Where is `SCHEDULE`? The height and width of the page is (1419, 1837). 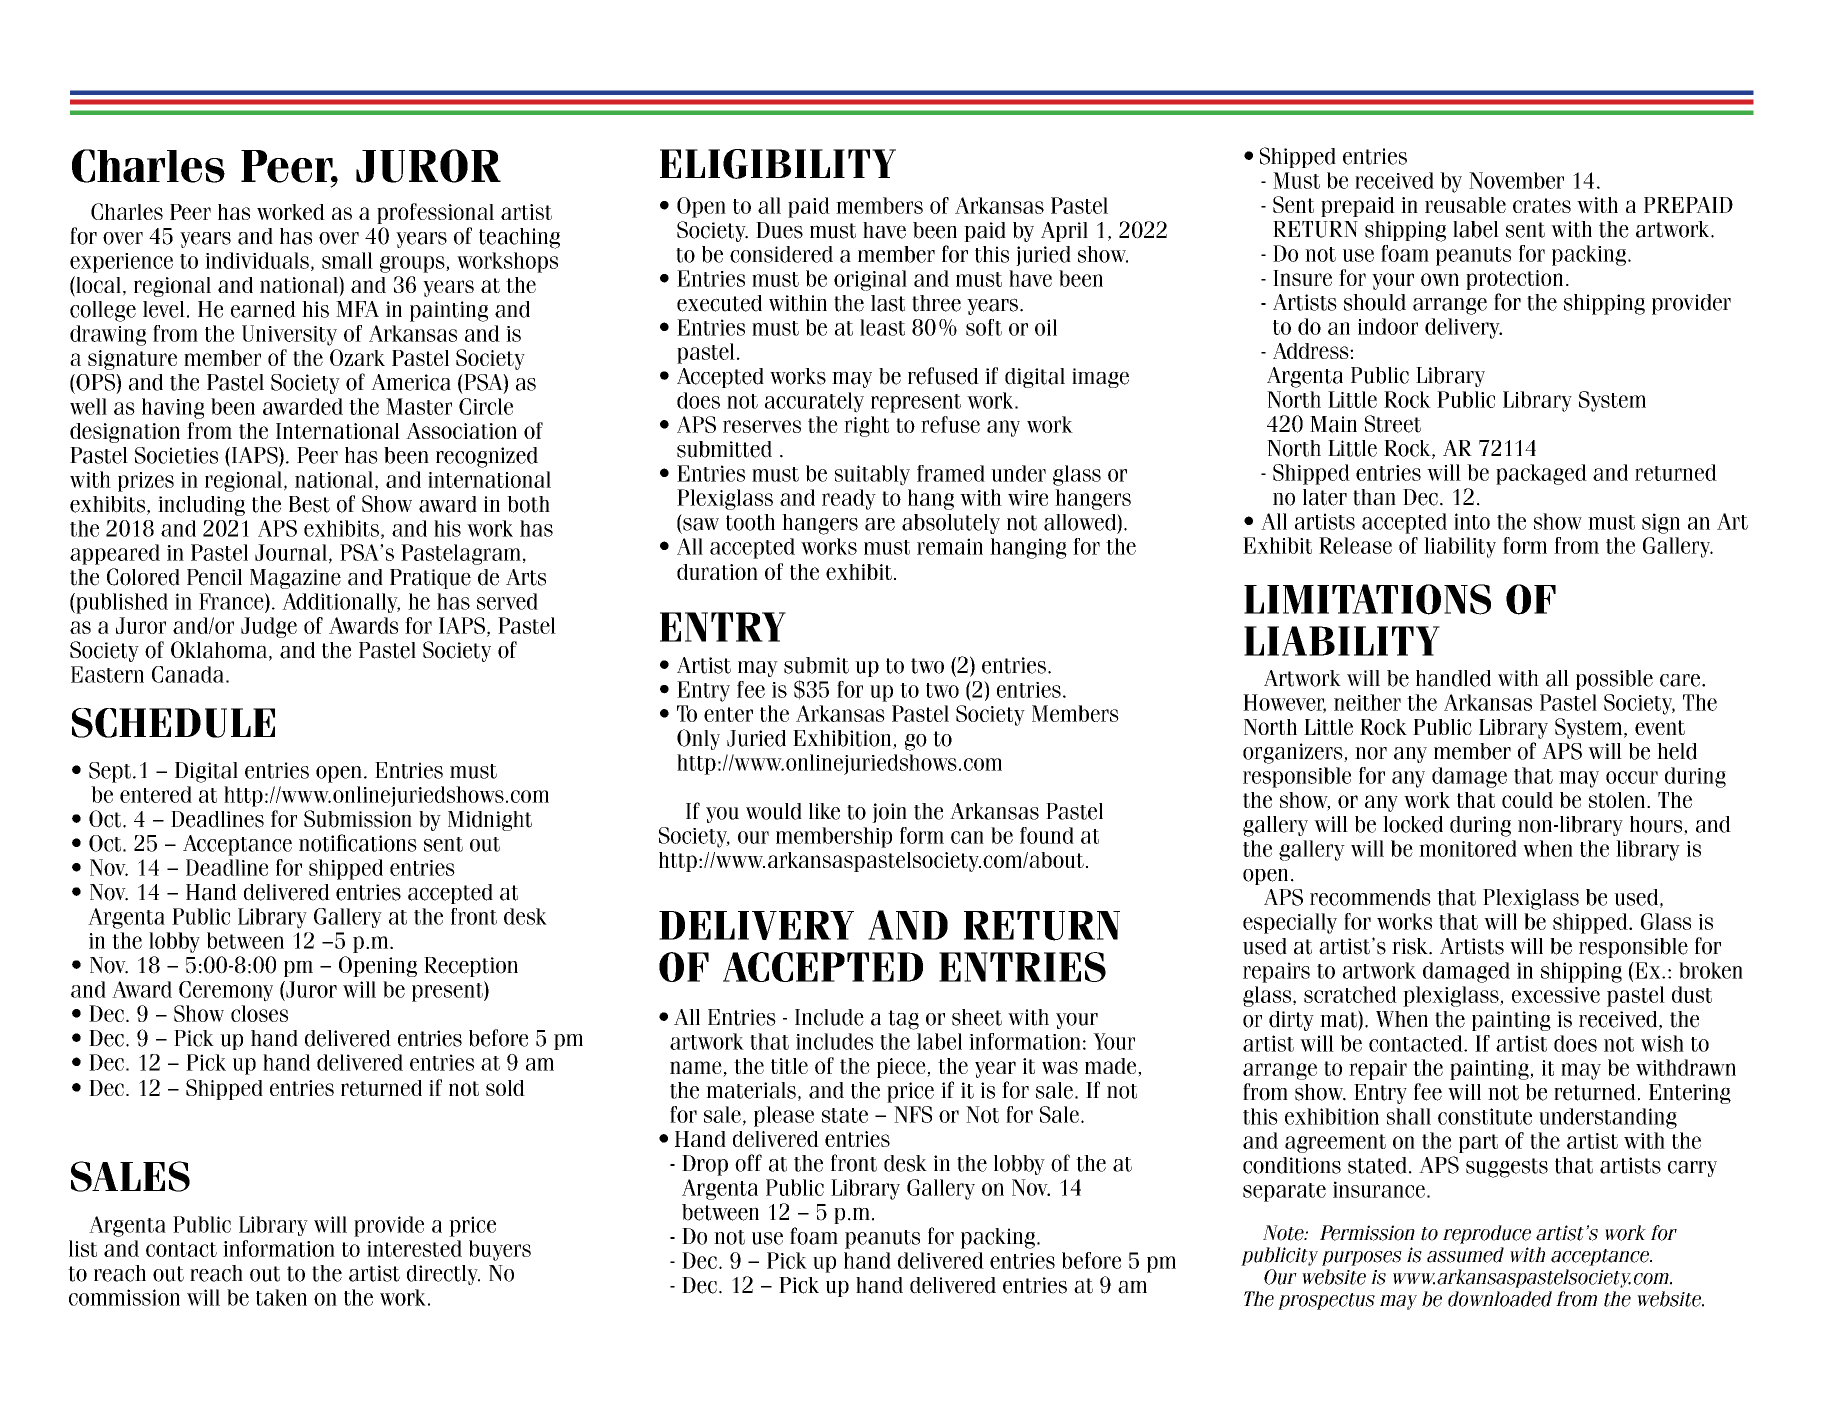
SCHEDULE is located at coordinates (173, 723).
